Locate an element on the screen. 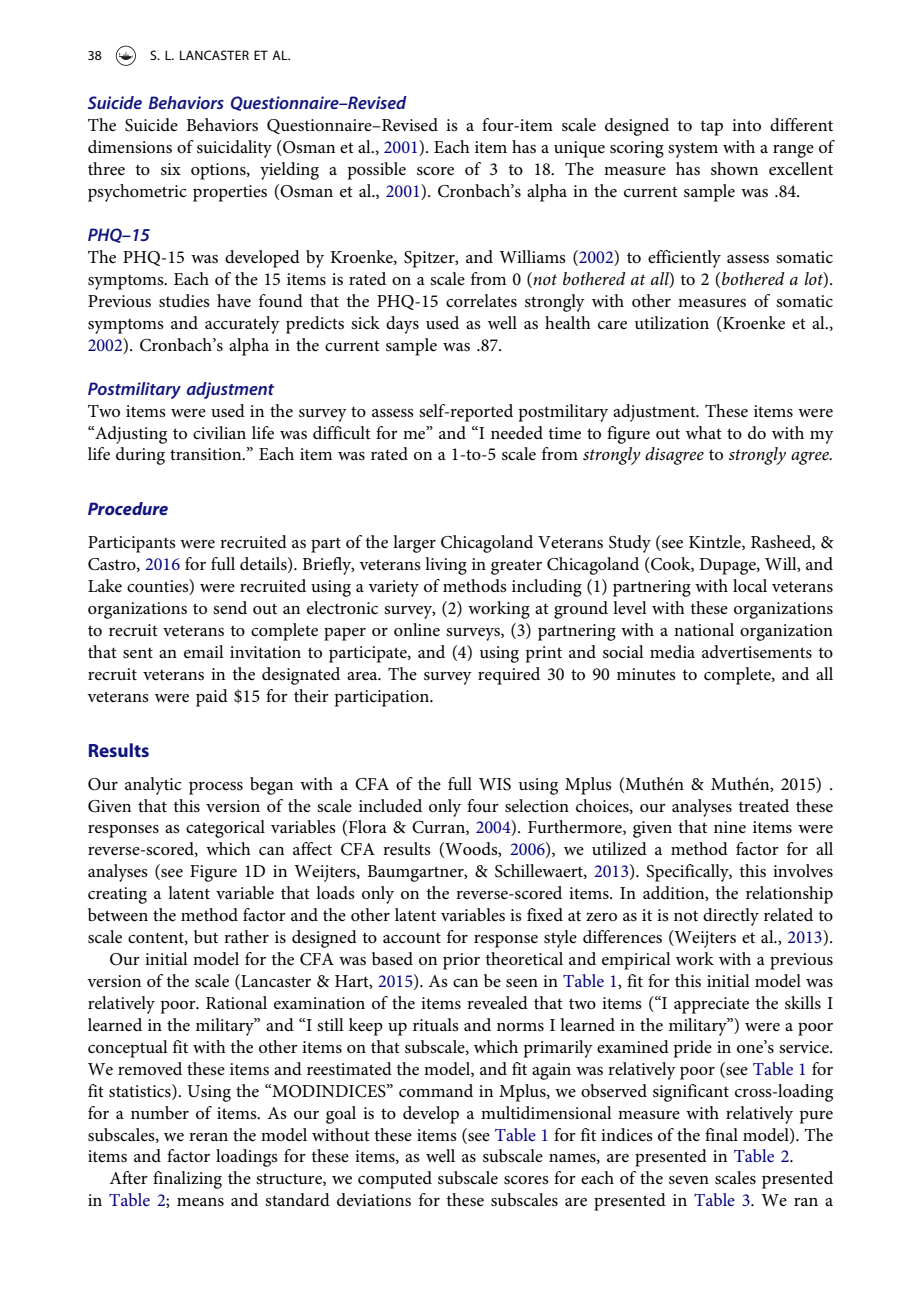 The width and height of the screenshot is (921, 1316). shown is located at coordinates (734, 169).
